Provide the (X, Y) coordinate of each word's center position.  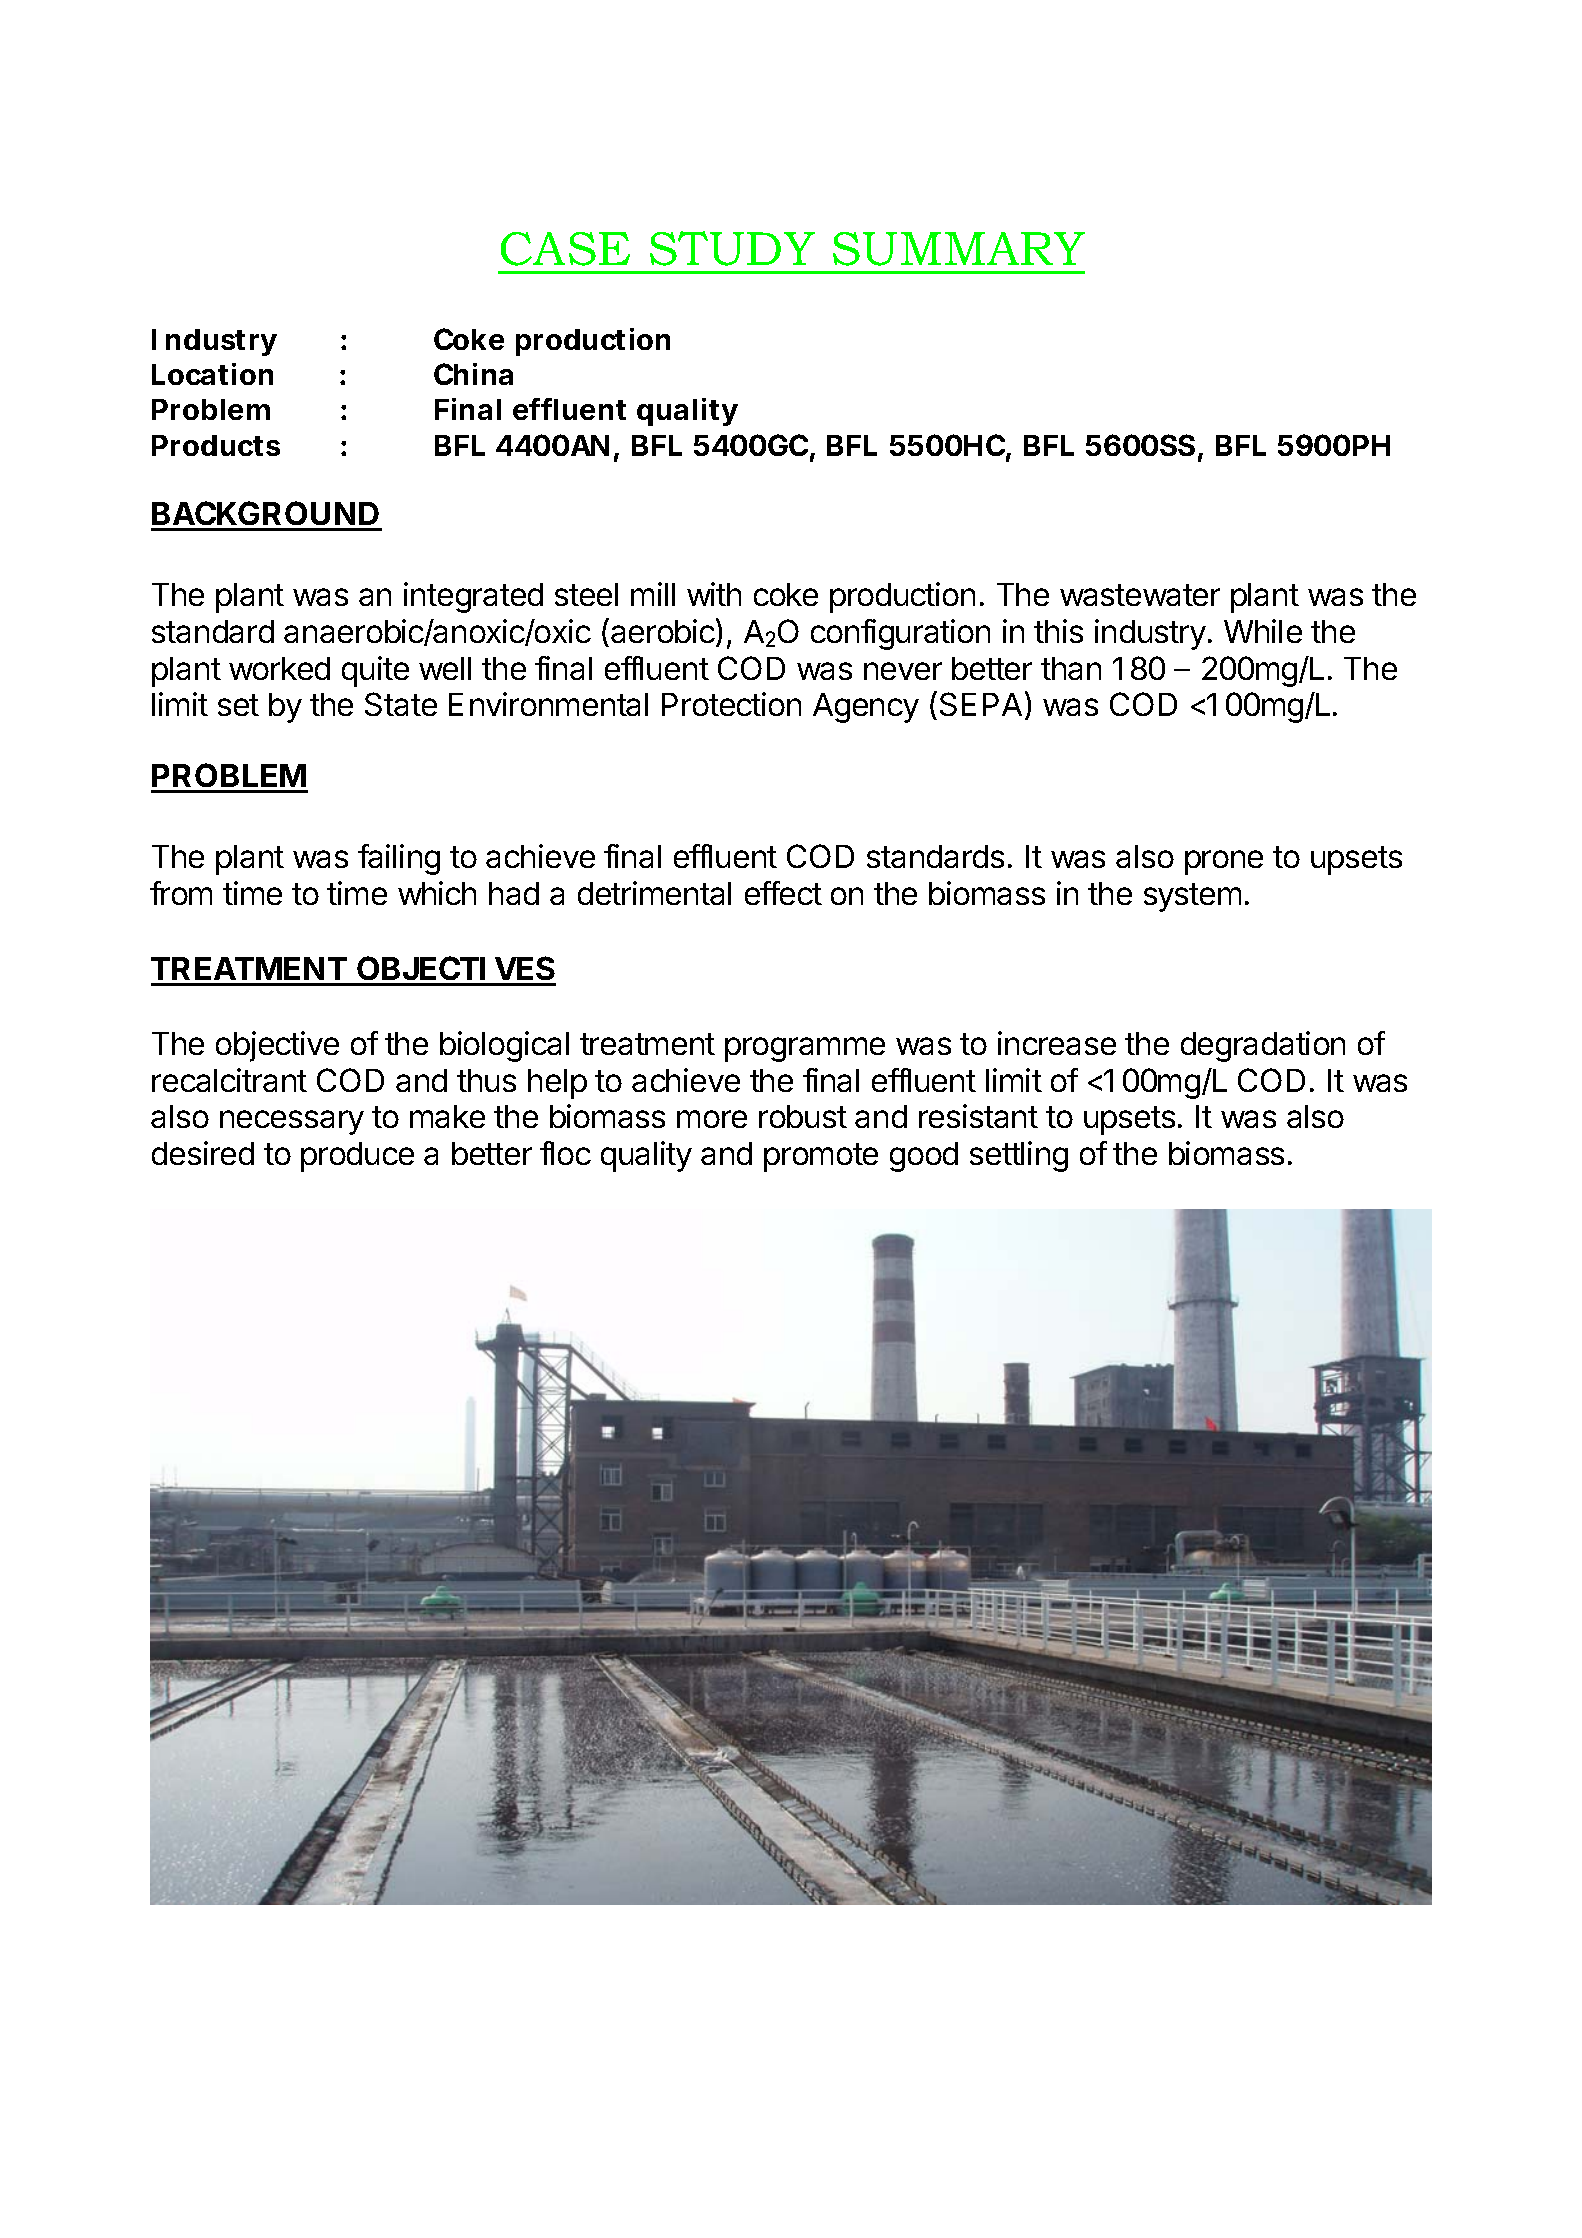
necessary (292, 1122)
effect (783, 893)
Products (216, 445)
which (437, 893)
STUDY (732, 248)
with (714, 594)
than (1071, 668)
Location (212, 374)
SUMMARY (959, 249)
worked (279, 668)
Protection (731, 704)
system (1192, 897)
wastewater (1140, 595)
